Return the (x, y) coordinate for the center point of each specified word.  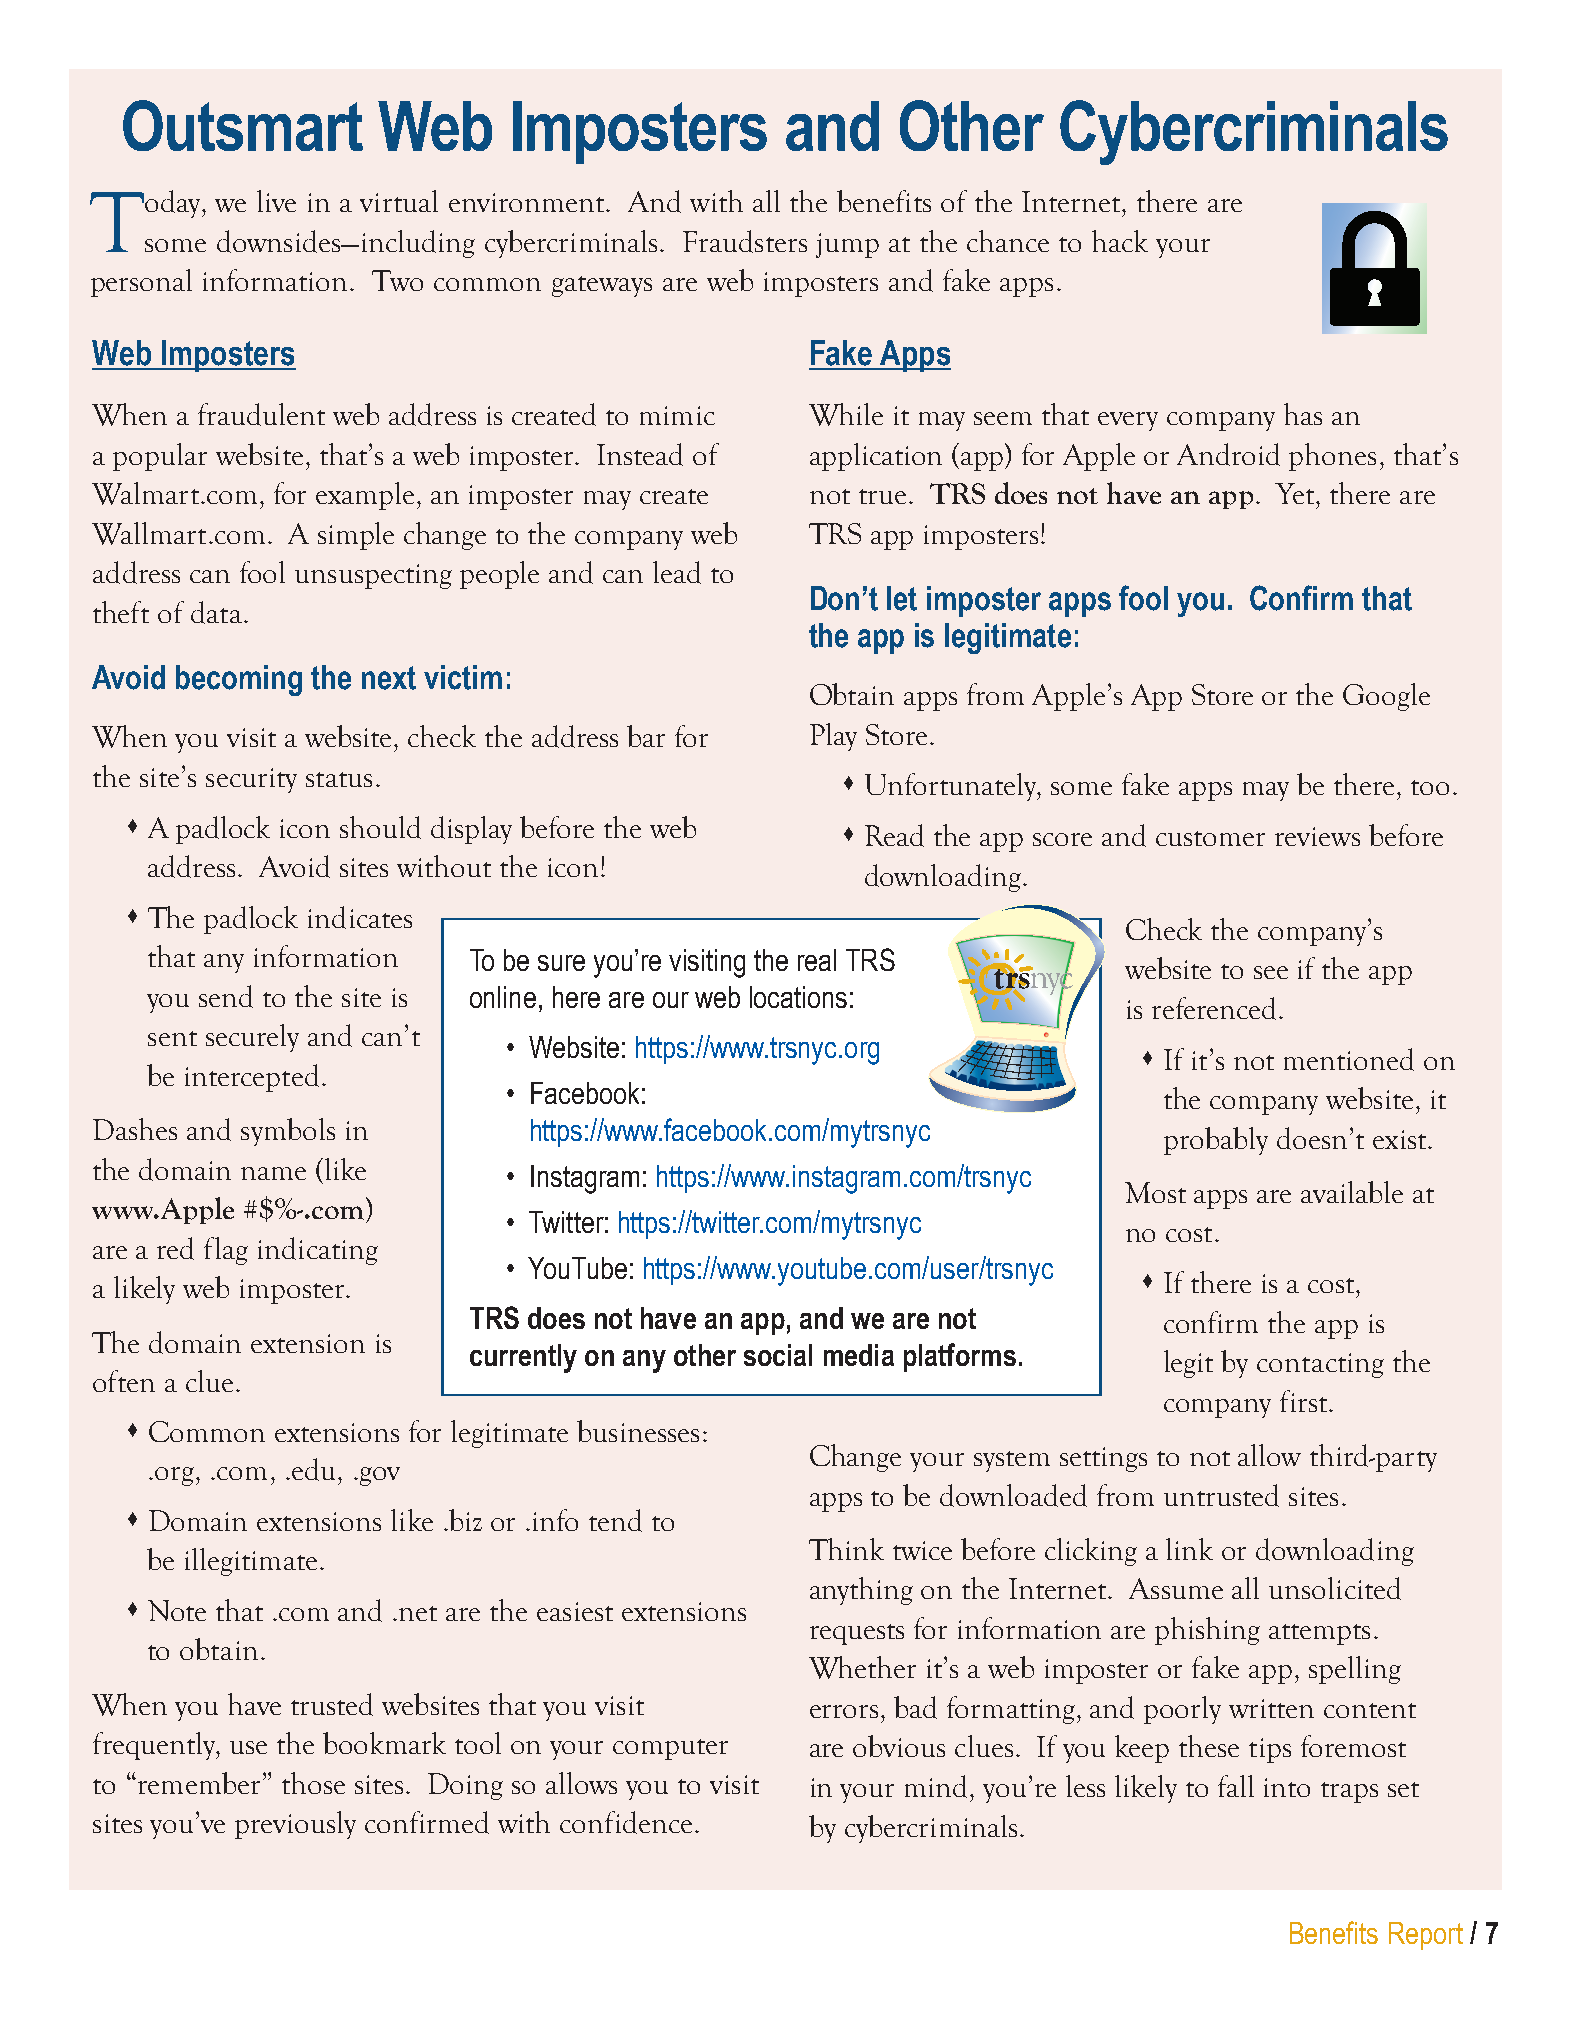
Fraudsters (745, 241)
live (276, 201)
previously (295, 1825)
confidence (626, 1822)
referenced (1214, 1008)
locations (798, 997)
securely (252, 1038)
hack (1120, 241)
